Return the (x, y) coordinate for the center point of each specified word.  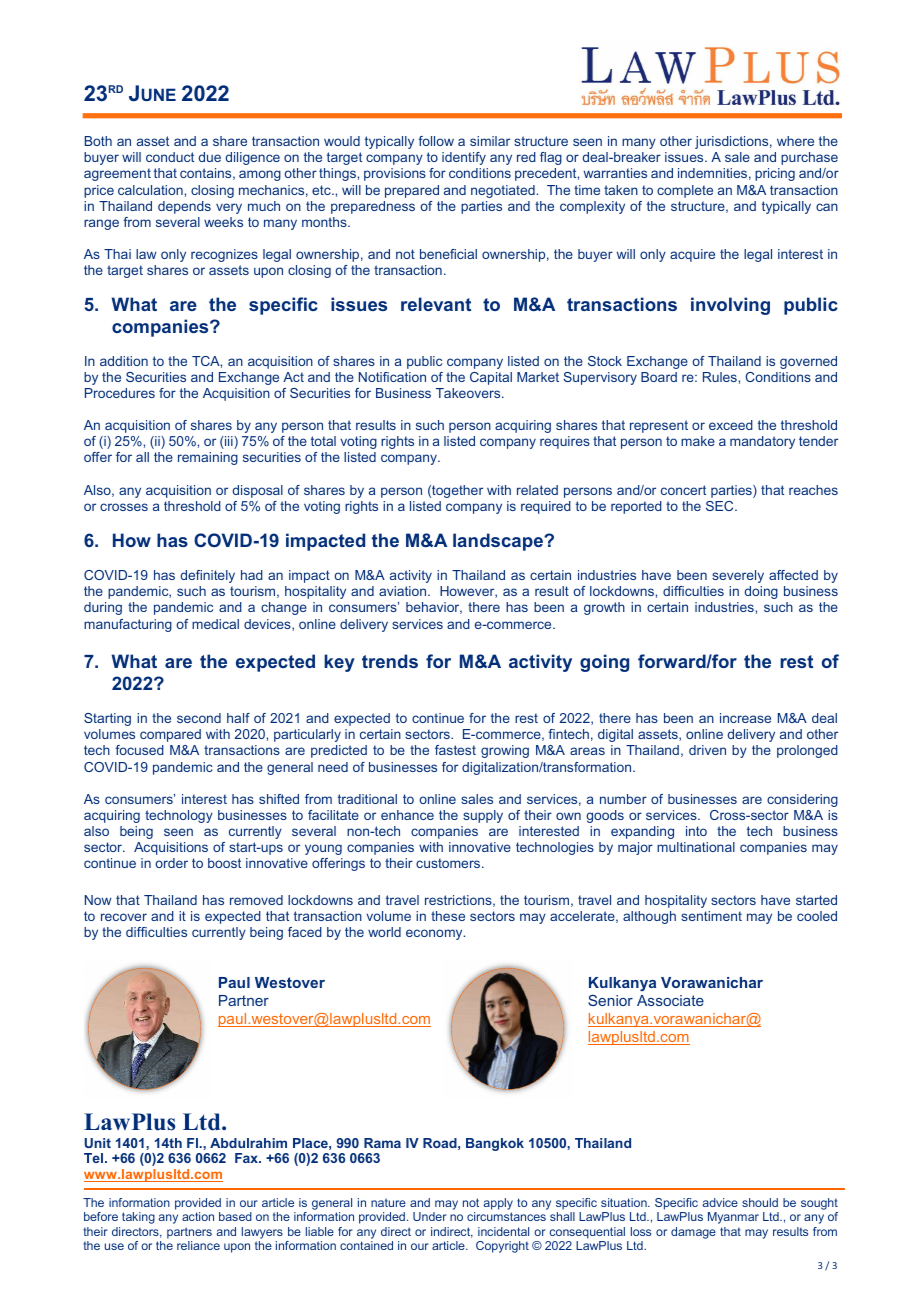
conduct (170, 157)
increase (745, 718)
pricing (775, 174)
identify (464, 158)
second (199, 718)
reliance (198, 1245)
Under (430, 1216)
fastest (455, 750)
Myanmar (733, 1218)
